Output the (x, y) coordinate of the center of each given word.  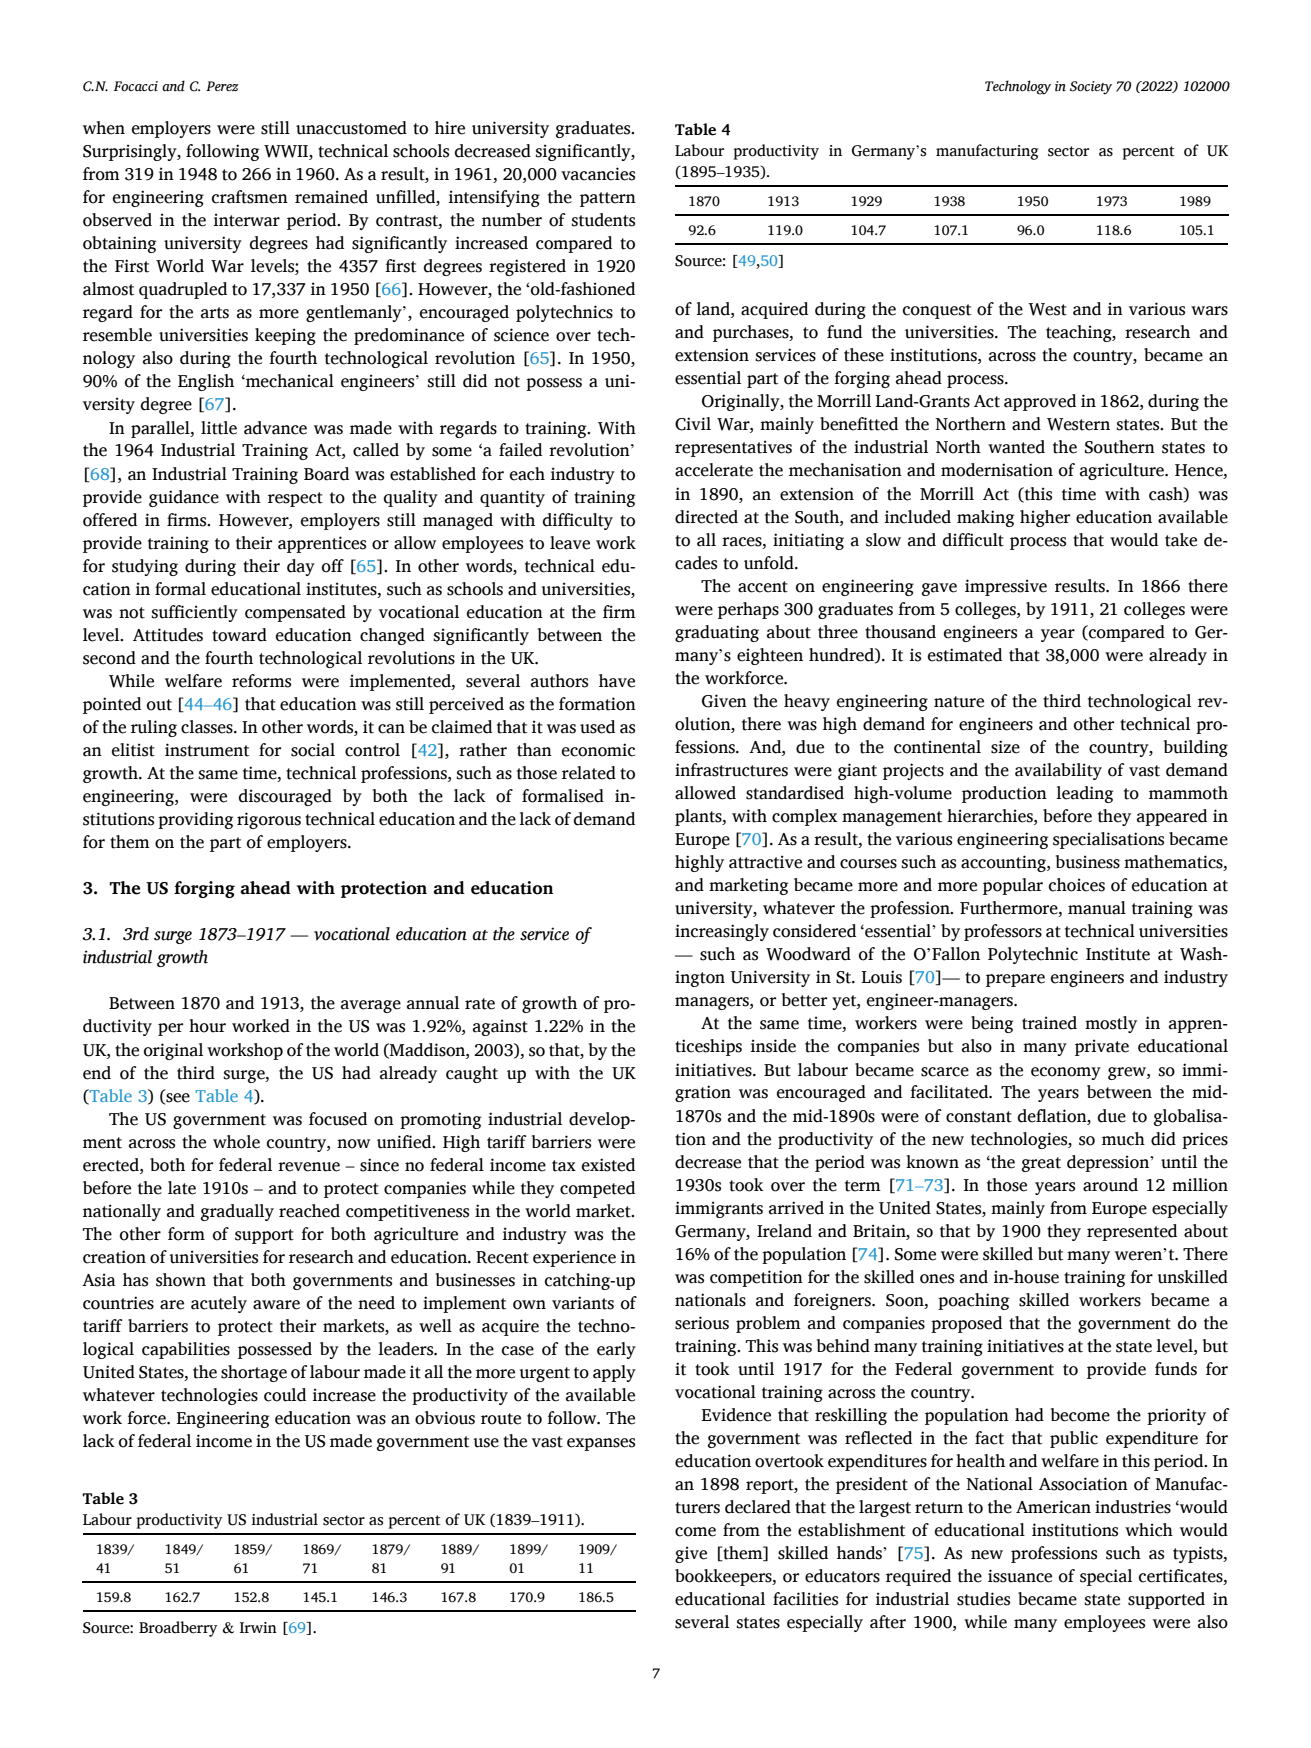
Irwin (258, 1627)
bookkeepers (724, 1577)
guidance (184, 498)
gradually (237, 1212)
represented (1132, 1232)
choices (1077, 885)
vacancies (598, 174)
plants (699, 817)
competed (597, 1189)
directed (706, 517)
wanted (1016, 447)
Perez (222, 86)
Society (1091, 88)
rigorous (269, 820)
